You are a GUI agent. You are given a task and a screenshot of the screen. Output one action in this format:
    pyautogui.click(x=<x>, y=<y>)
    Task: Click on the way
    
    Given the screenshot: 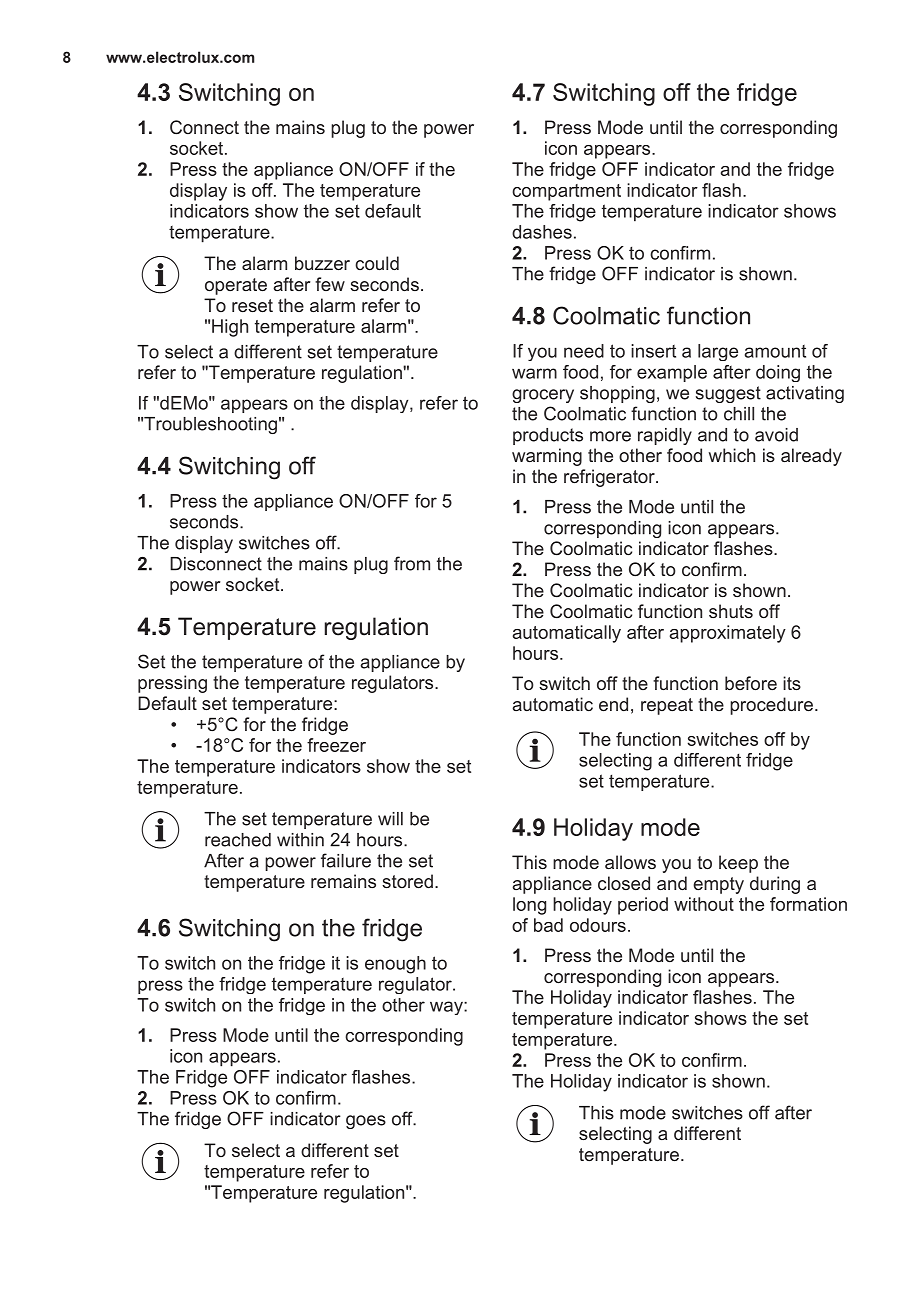 What is the action you would take?
    pyautogui.click(x=447, y=1008)
